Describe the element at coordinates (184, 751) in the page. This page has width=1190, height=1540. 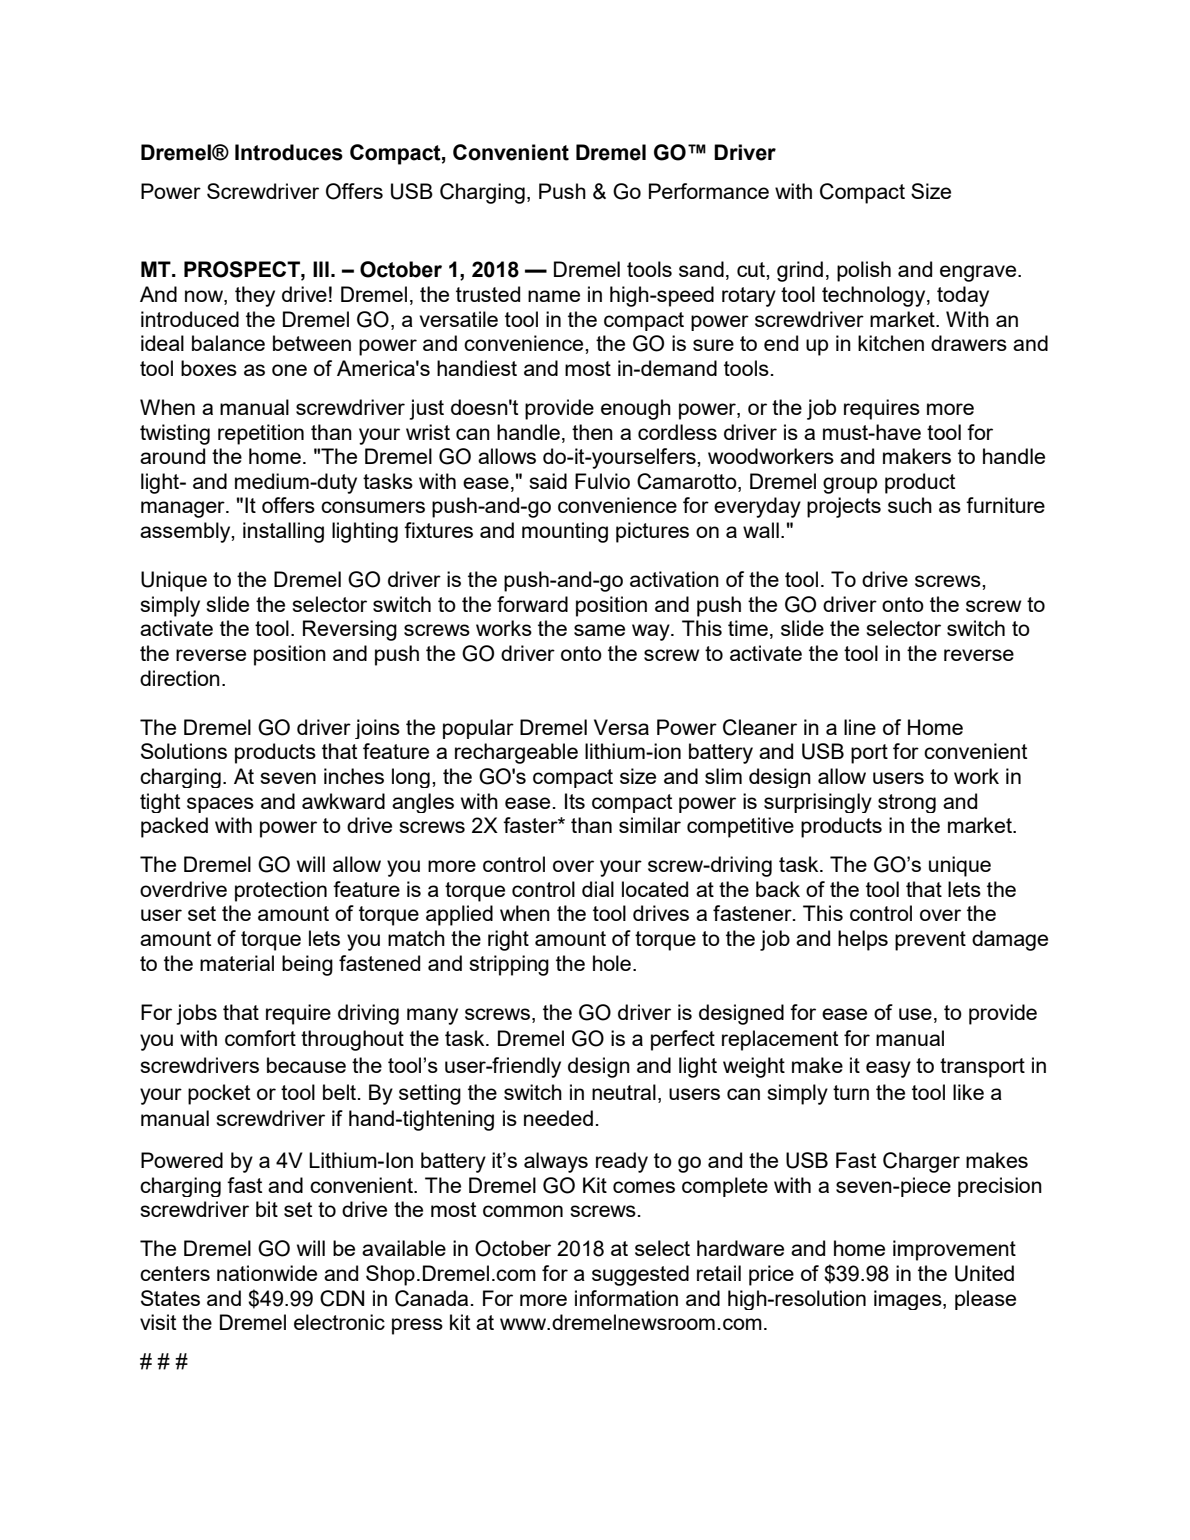
I see `Solutions` at that location.
